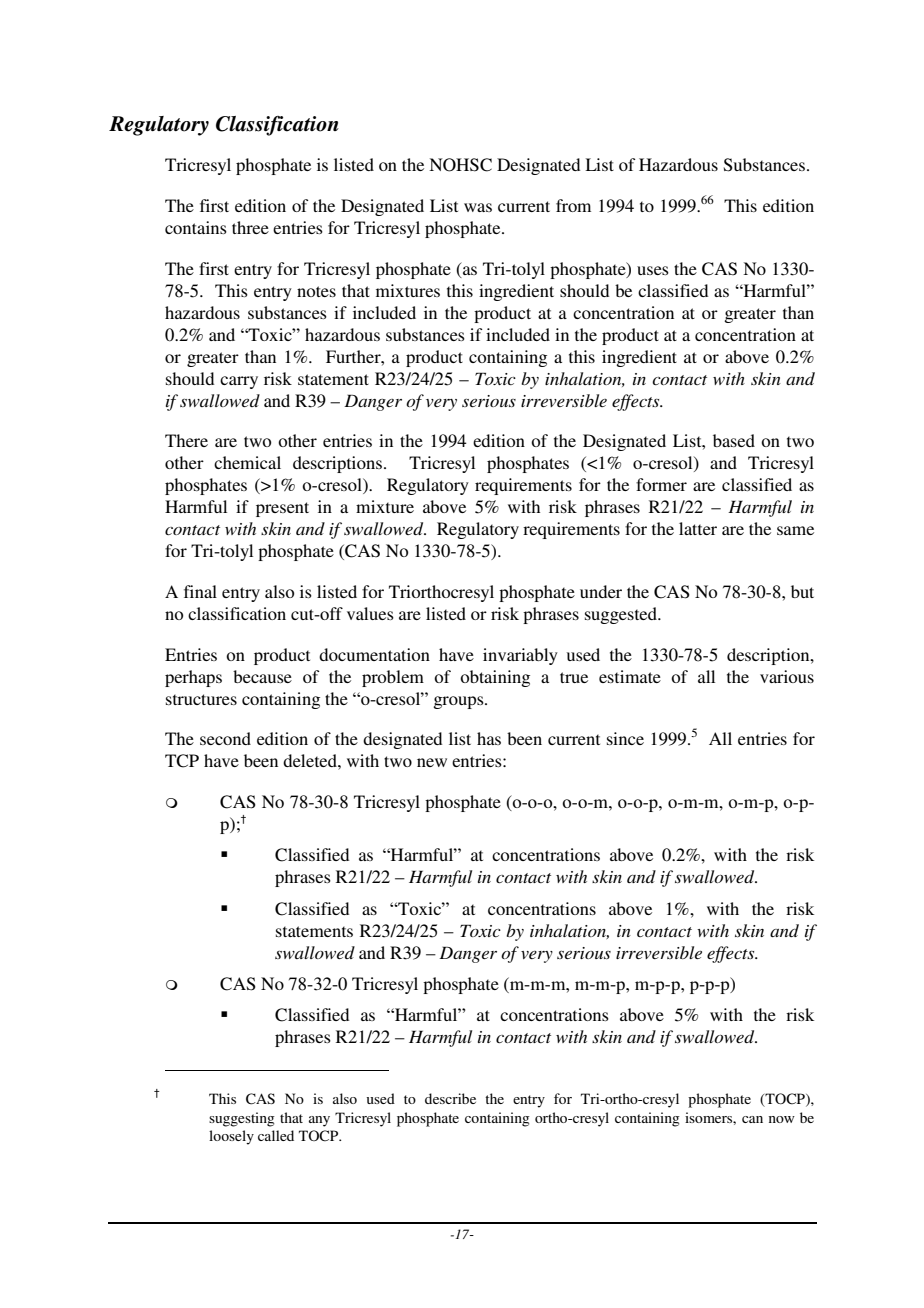  I want to click on chemical, so click(247, 462).
